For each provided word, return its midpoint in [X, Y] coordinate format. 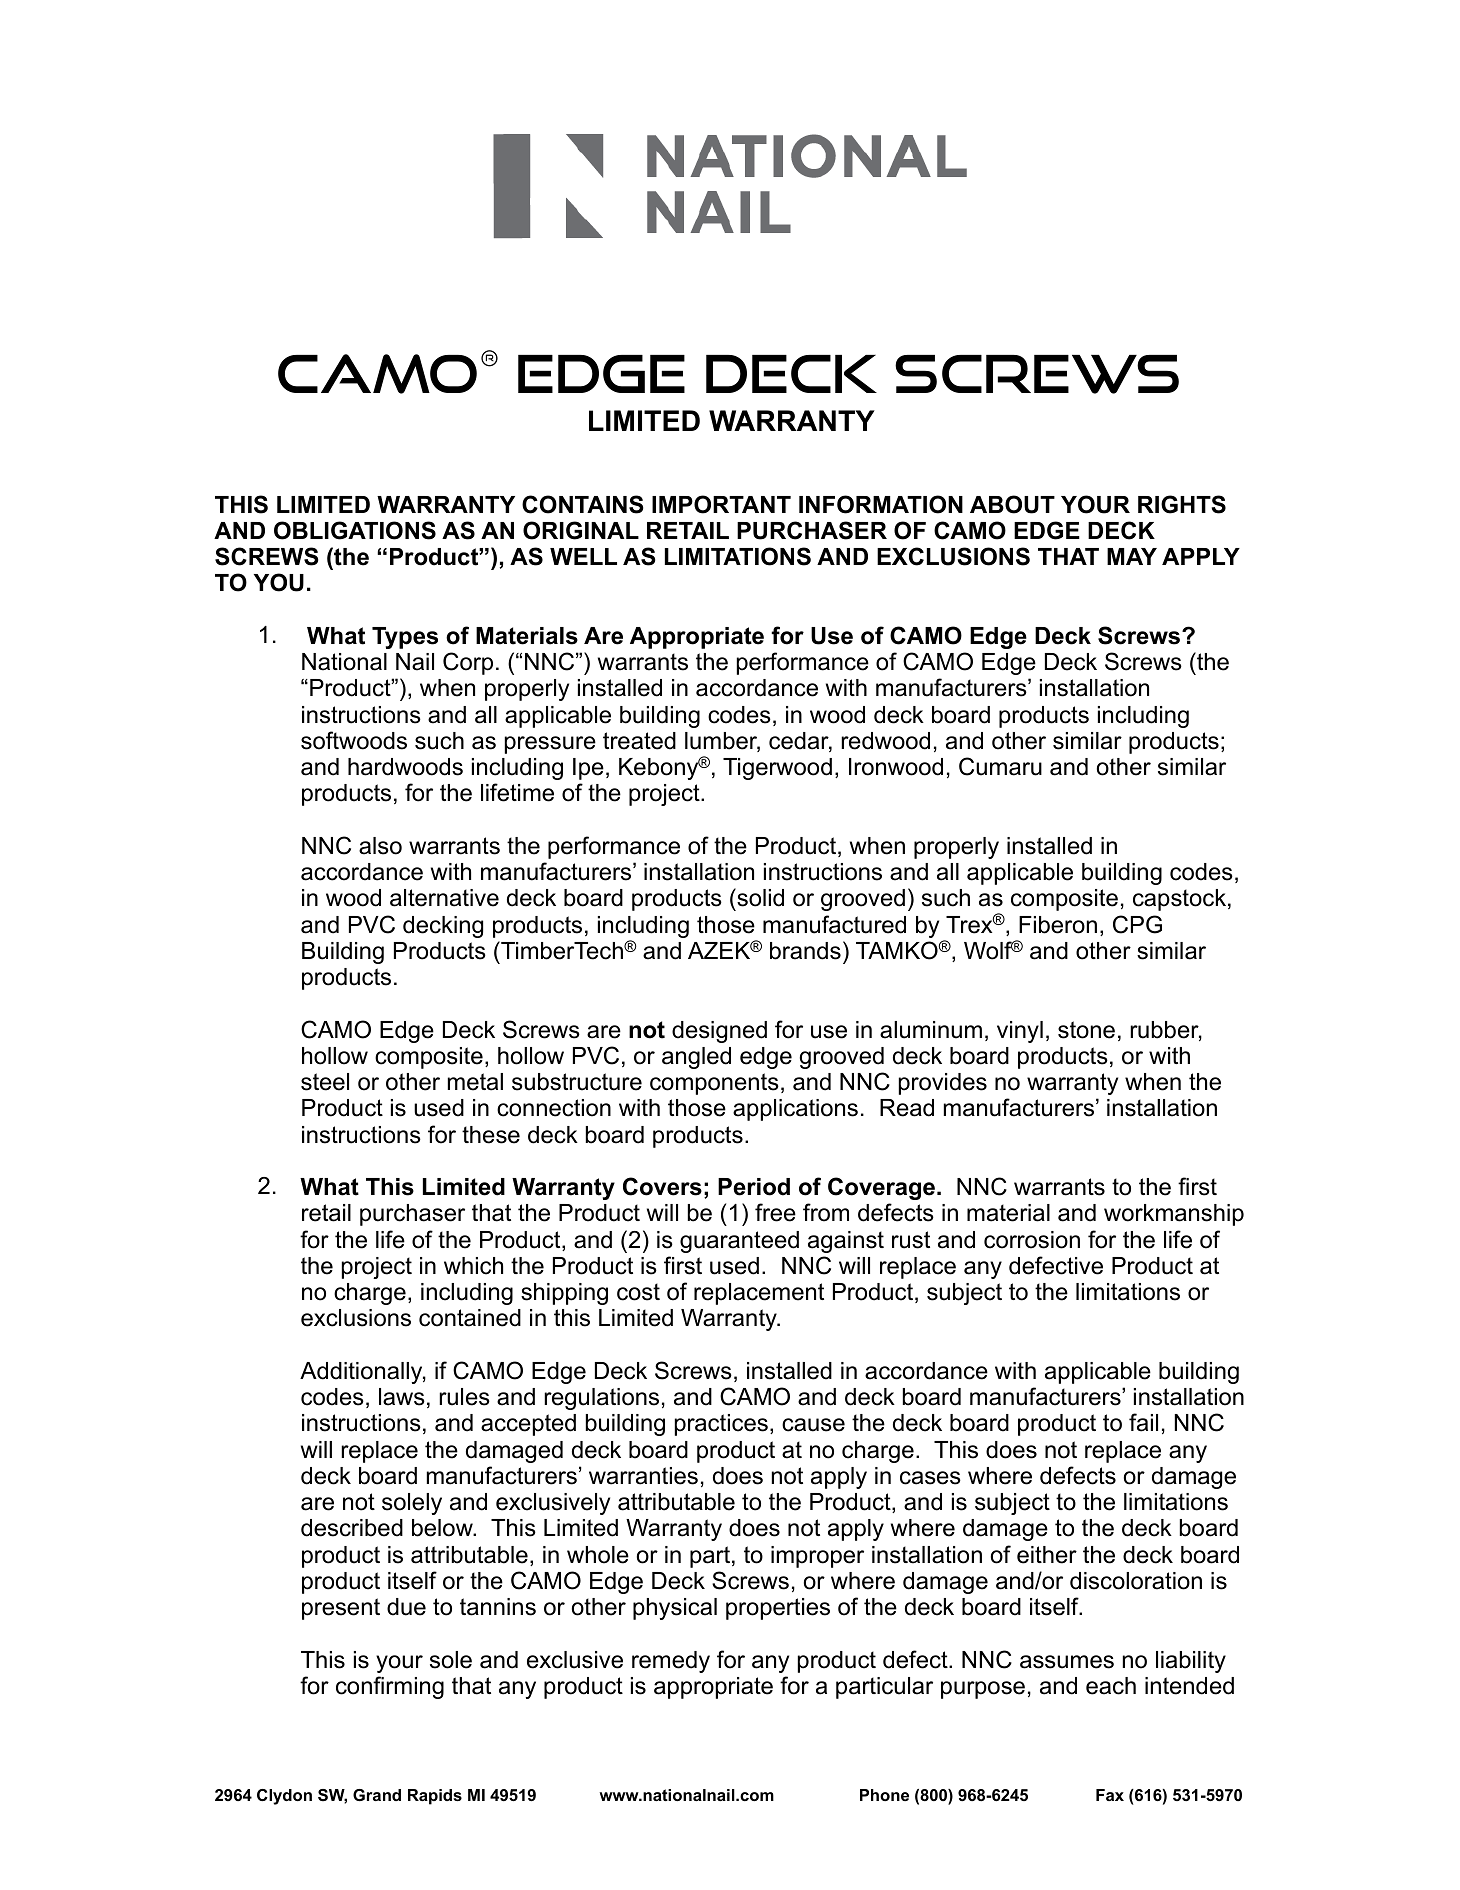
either [1047, 1555]
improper [817, 1557]
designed [719, 1032]
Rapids [435, 1797]
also [380, 846]
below [443, 1528]
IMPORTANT [721, 504]
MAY [1132, 556]
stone [1086, 1030]
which [473, 1266]
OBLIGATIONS [355, 530]
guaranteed [739, 1242]
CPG [1137, 924]
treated [639, 741]
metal [475, 1082]
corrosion [1032, 1240]
